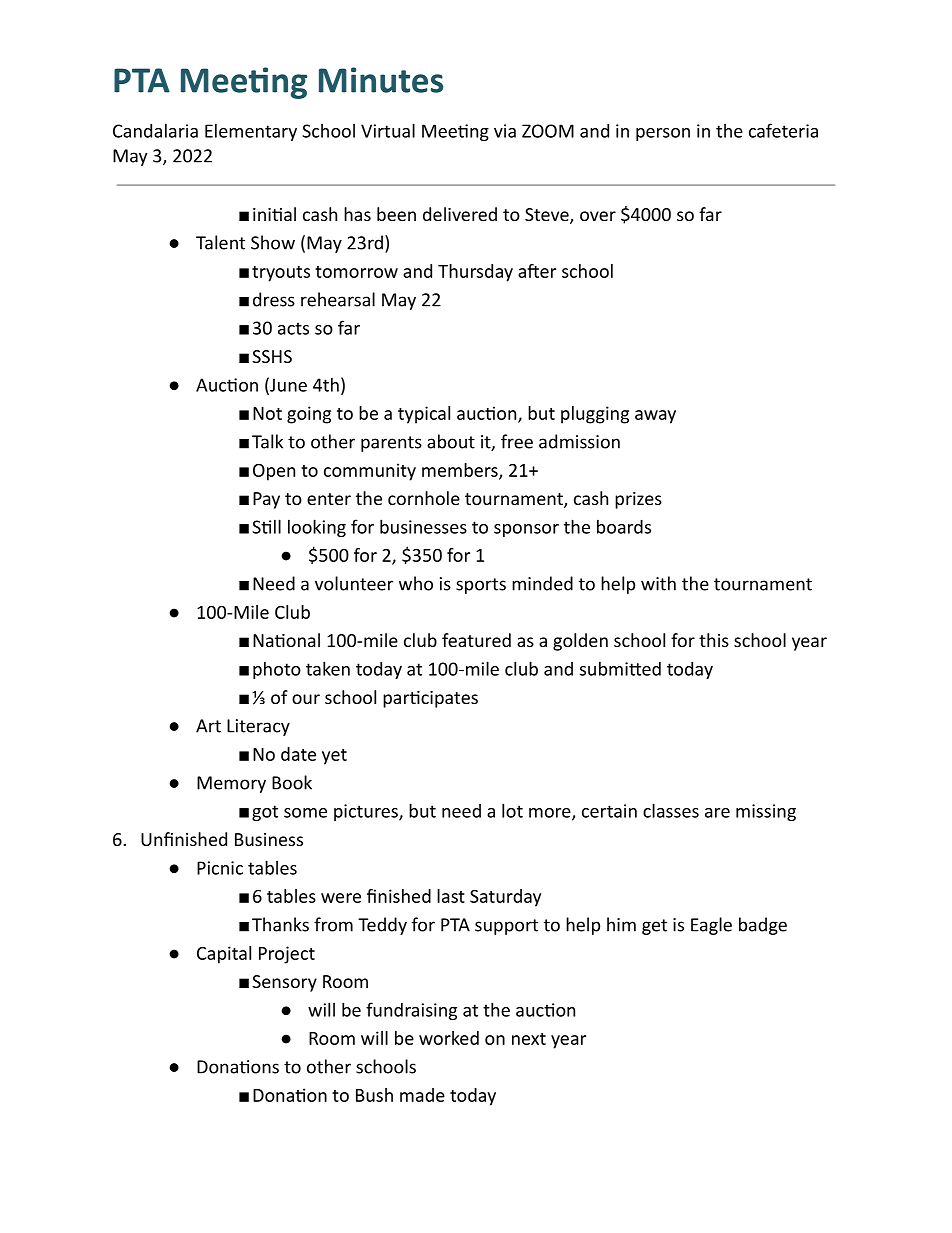 The width and height of the document is (952, 1233). Describe the element at coordinates (374, 1095) in the document. I see `Bush` at that location.
